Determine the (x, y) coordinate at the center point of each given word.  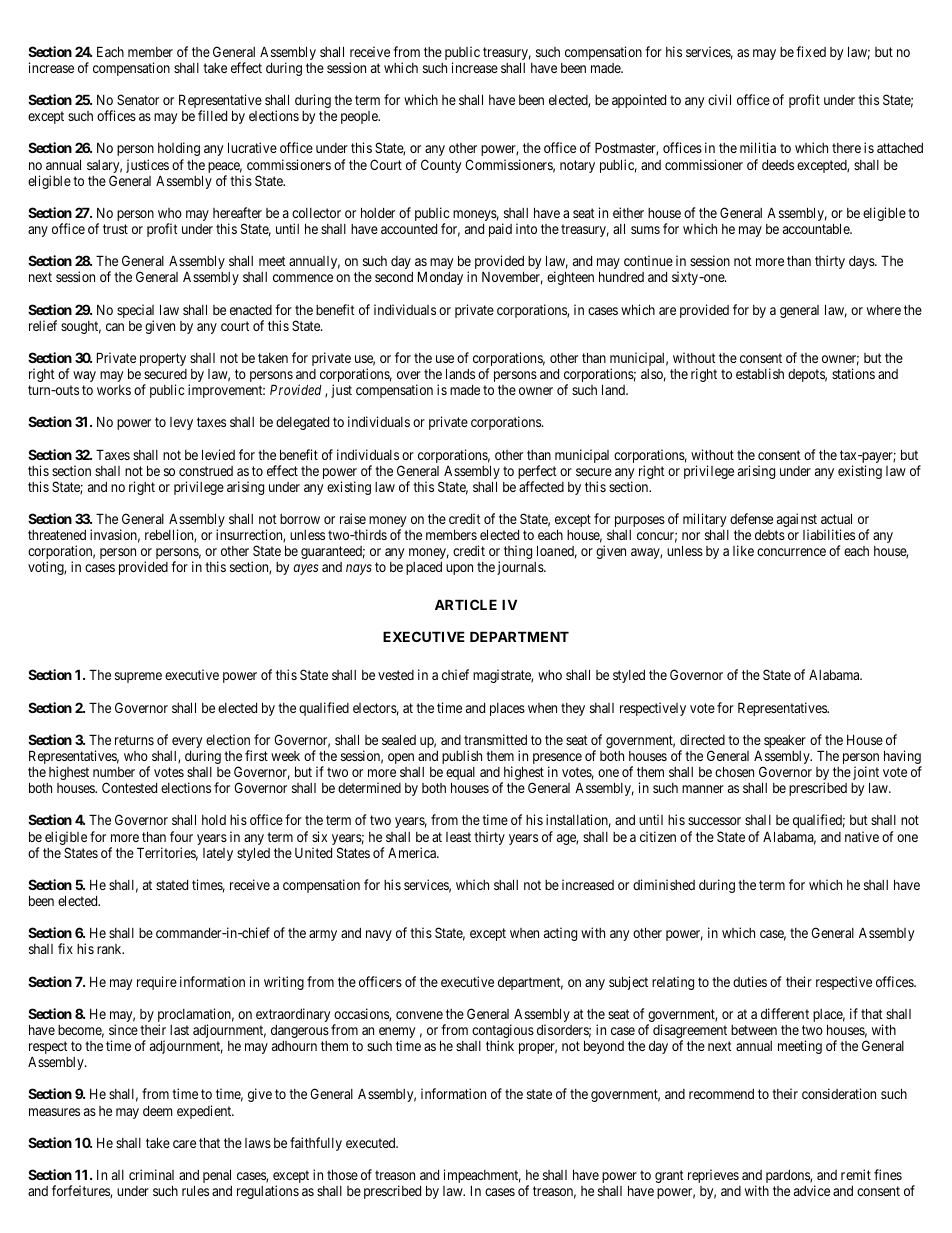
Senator (138, 99)
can (115, 327)
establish (760, 373)
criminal (151, 1174)
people (360, 117)
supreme (138, 677)
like (743, 550)
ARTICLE (466, 604)
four (181, 836)
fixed (811, 51)
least (458, 837)
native (862, 836)
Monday (440, 278)
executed (372, 1143)
